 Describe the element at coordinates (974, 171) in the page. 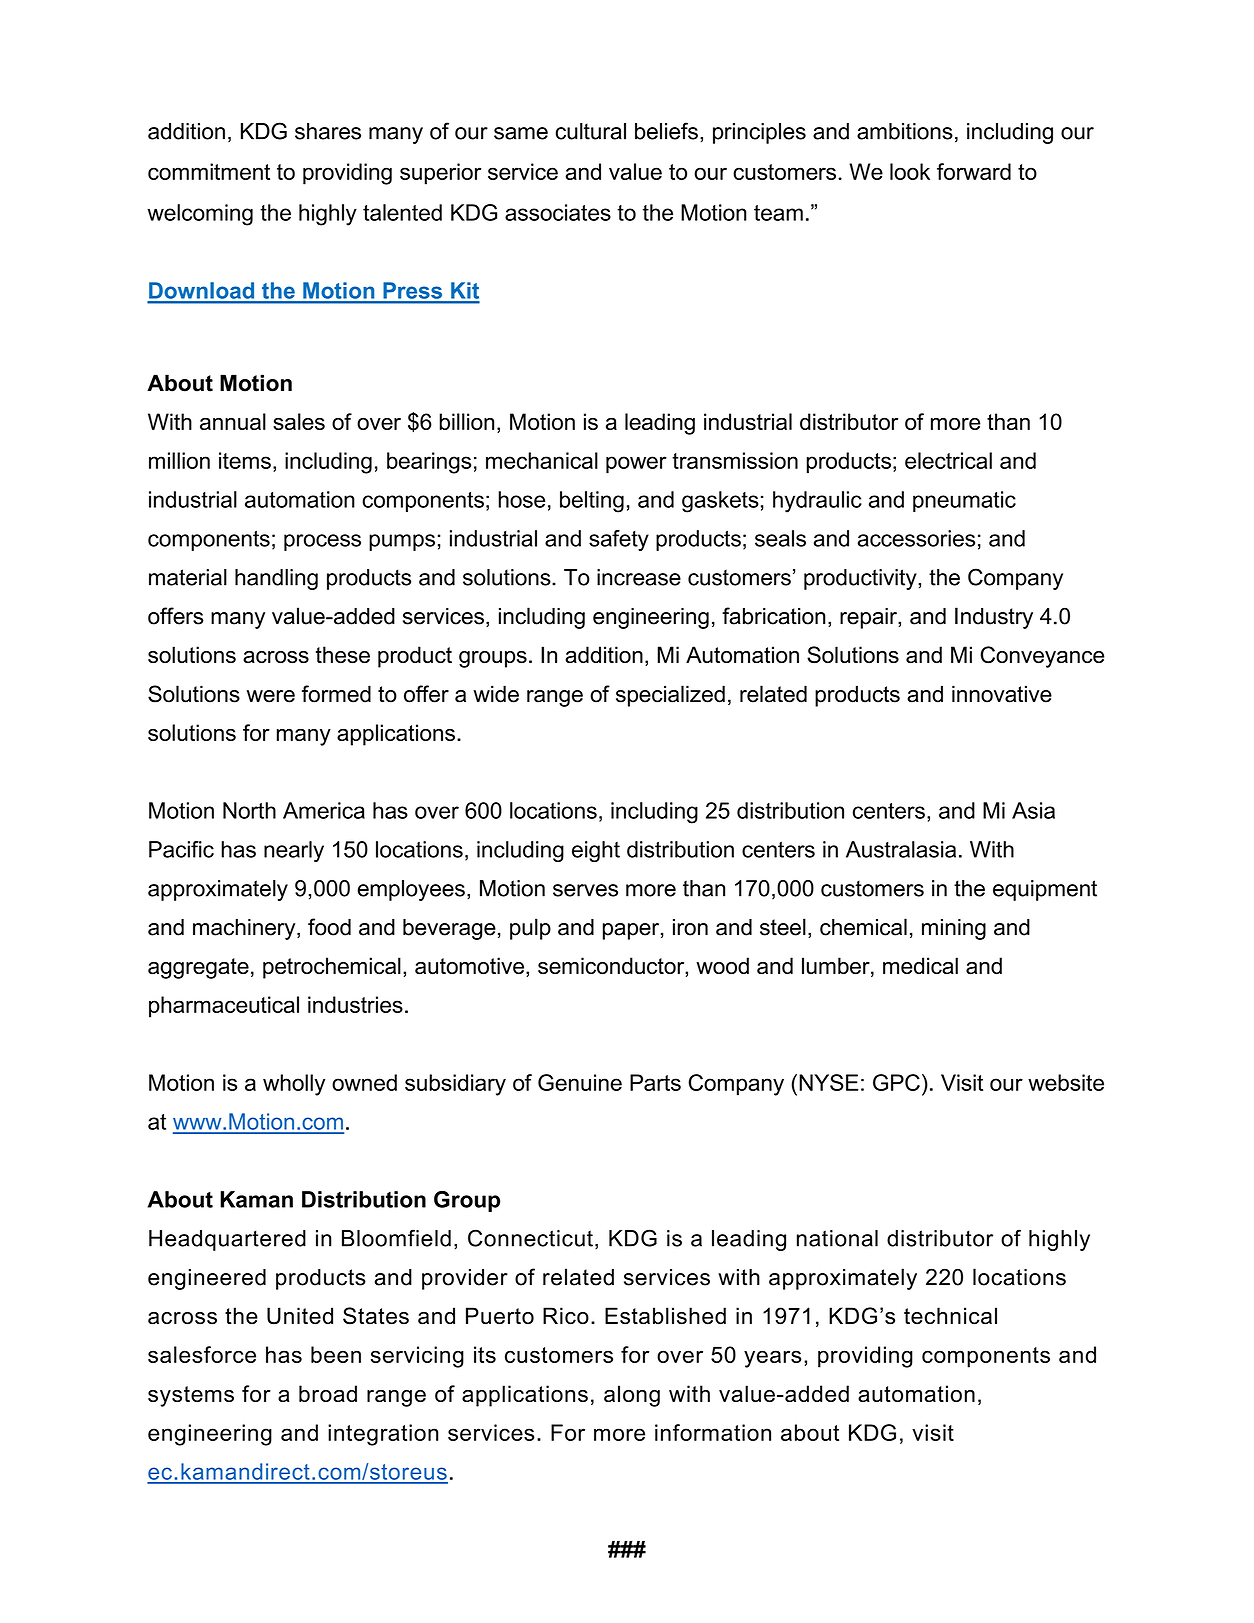

I see `forward` at that location.
